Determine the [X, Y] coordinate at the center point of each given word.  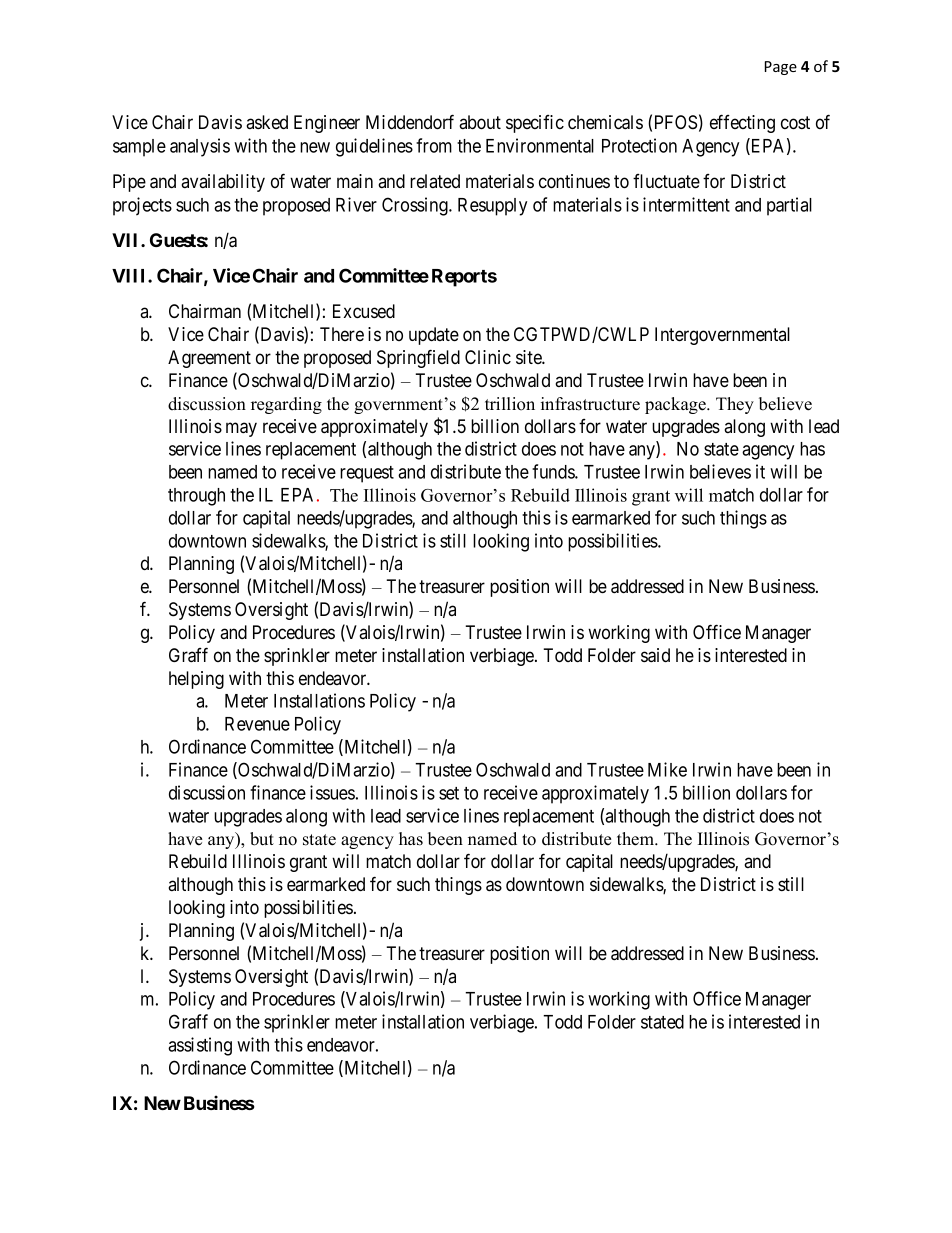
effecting [742, 123]
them [637, 839]
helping [196, 680]
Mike [667, 769]
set [449, 793]
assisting [200, 1046]
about [480, 122]
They [735, 405]
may [241, 429]
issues [332, 792]
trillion [510, 404]
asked [267, 122]
